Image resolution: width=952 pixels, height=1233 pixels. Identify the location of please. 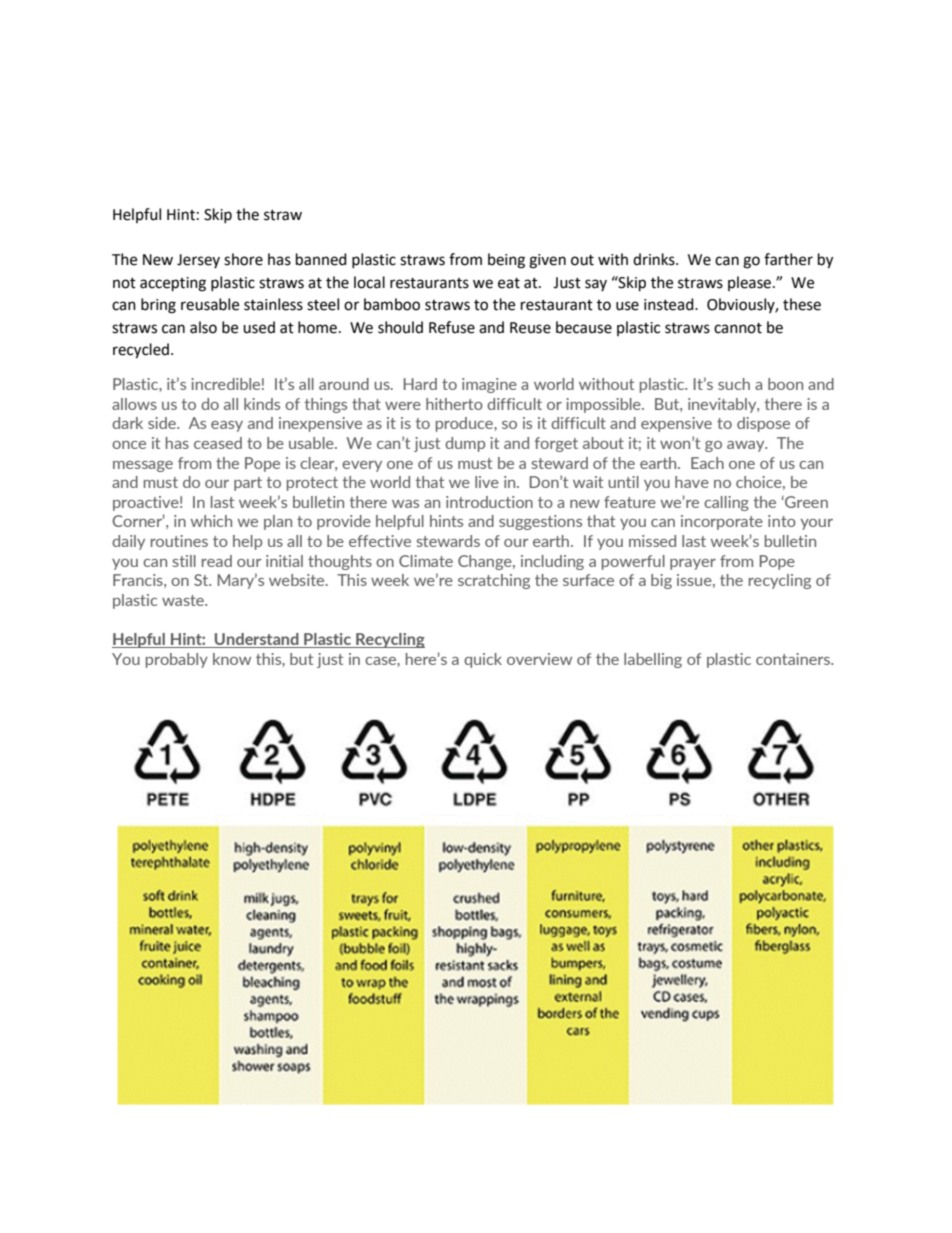
(751, 283).
